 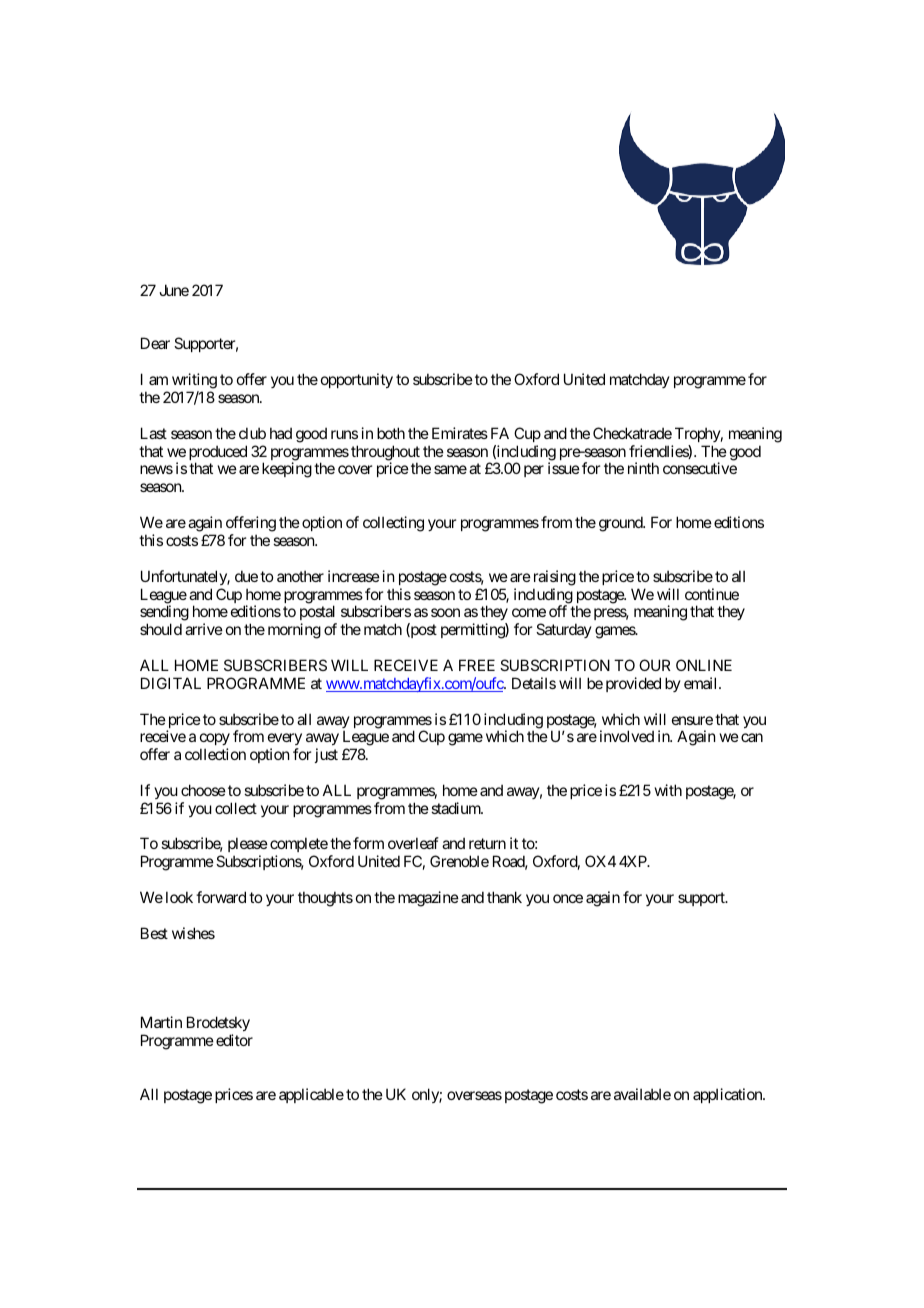 What do you see at coordinates (621, 524) in the document?
I see `ground` at bounding box center [621, 524].
